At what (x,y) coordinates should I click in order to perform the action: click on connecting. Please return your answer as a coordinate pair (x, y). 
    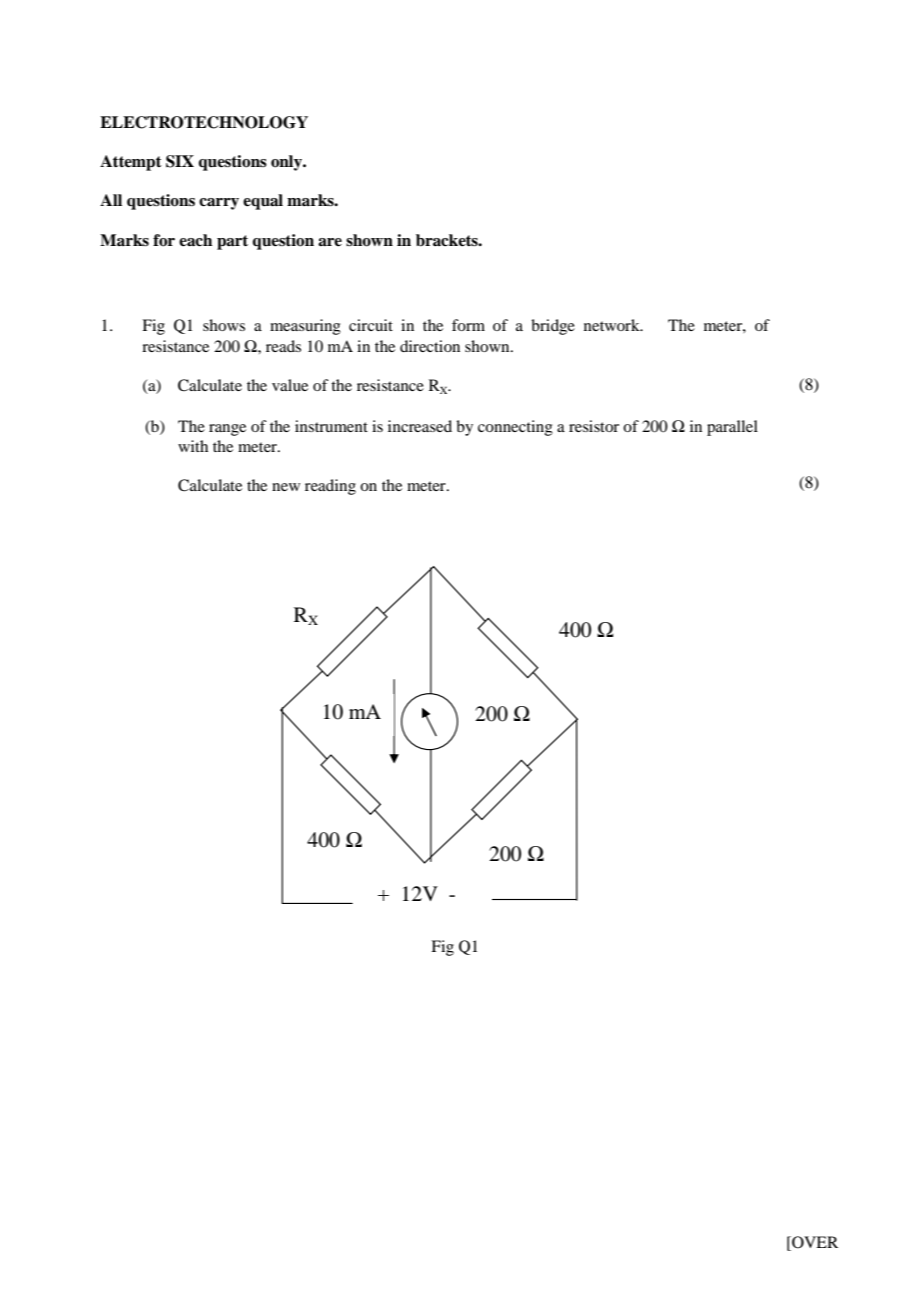
    Looking at the image, I should click on (515, 428).
